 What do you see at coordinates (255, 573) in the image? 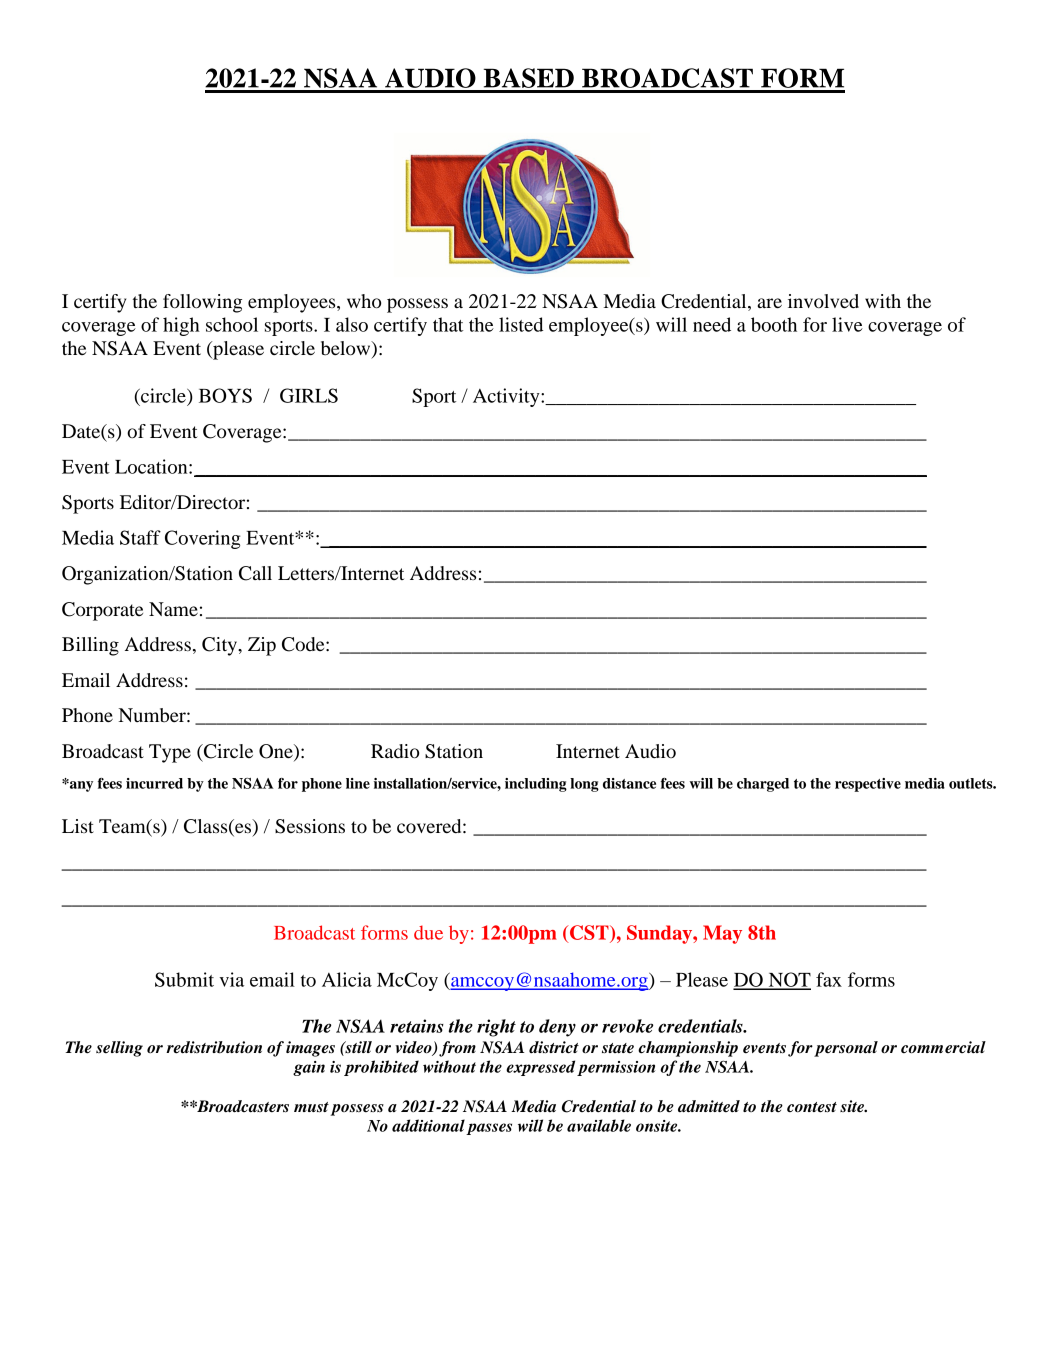
I see `Call` at bounding box center [255, 573].
